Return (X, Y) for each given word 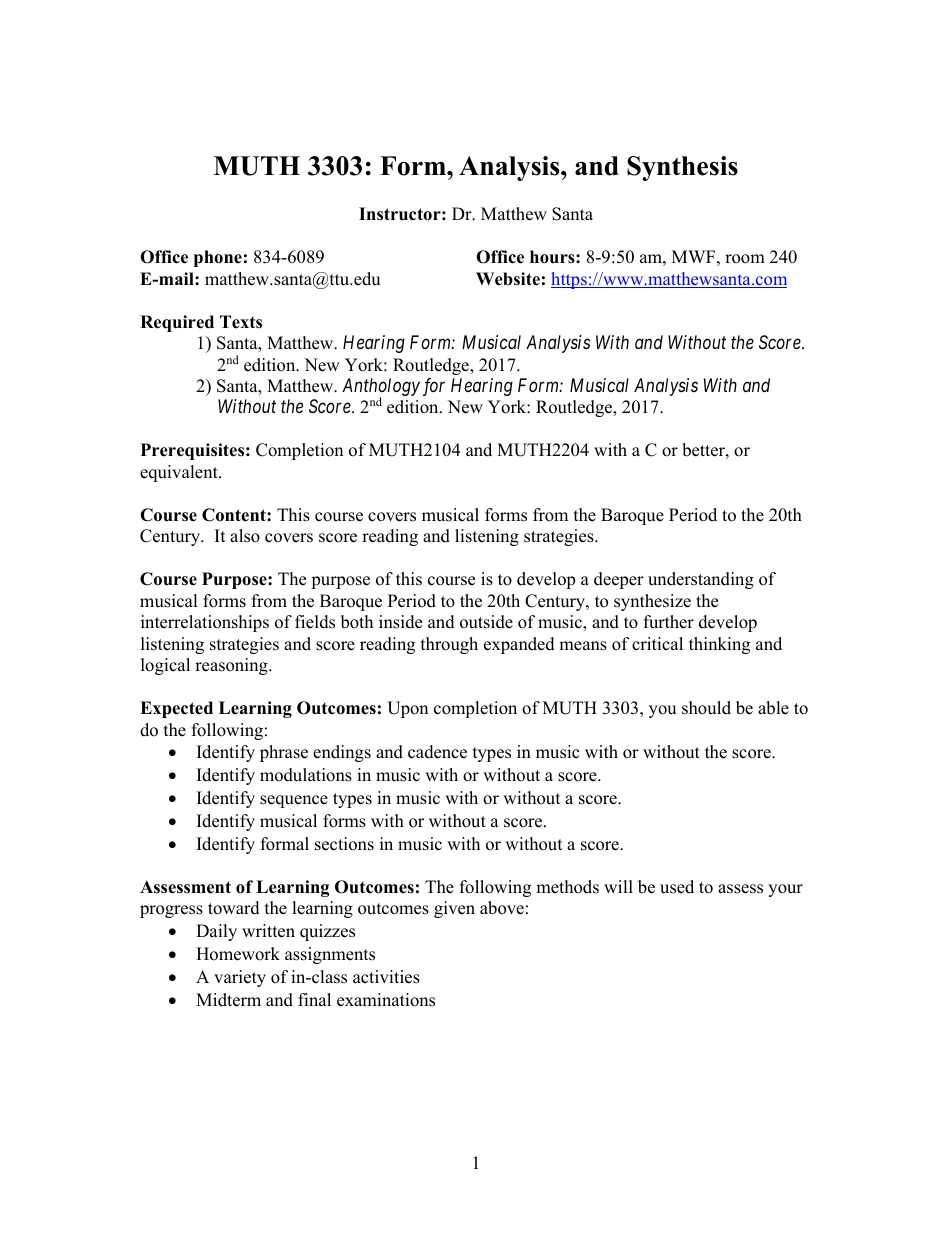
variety (240, 978)
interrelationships (205, 623)
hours (553, 257)
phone (218, 258)
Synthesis (682, 168)
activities (386, 977)
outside (486, 622)
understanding (701, 580)
